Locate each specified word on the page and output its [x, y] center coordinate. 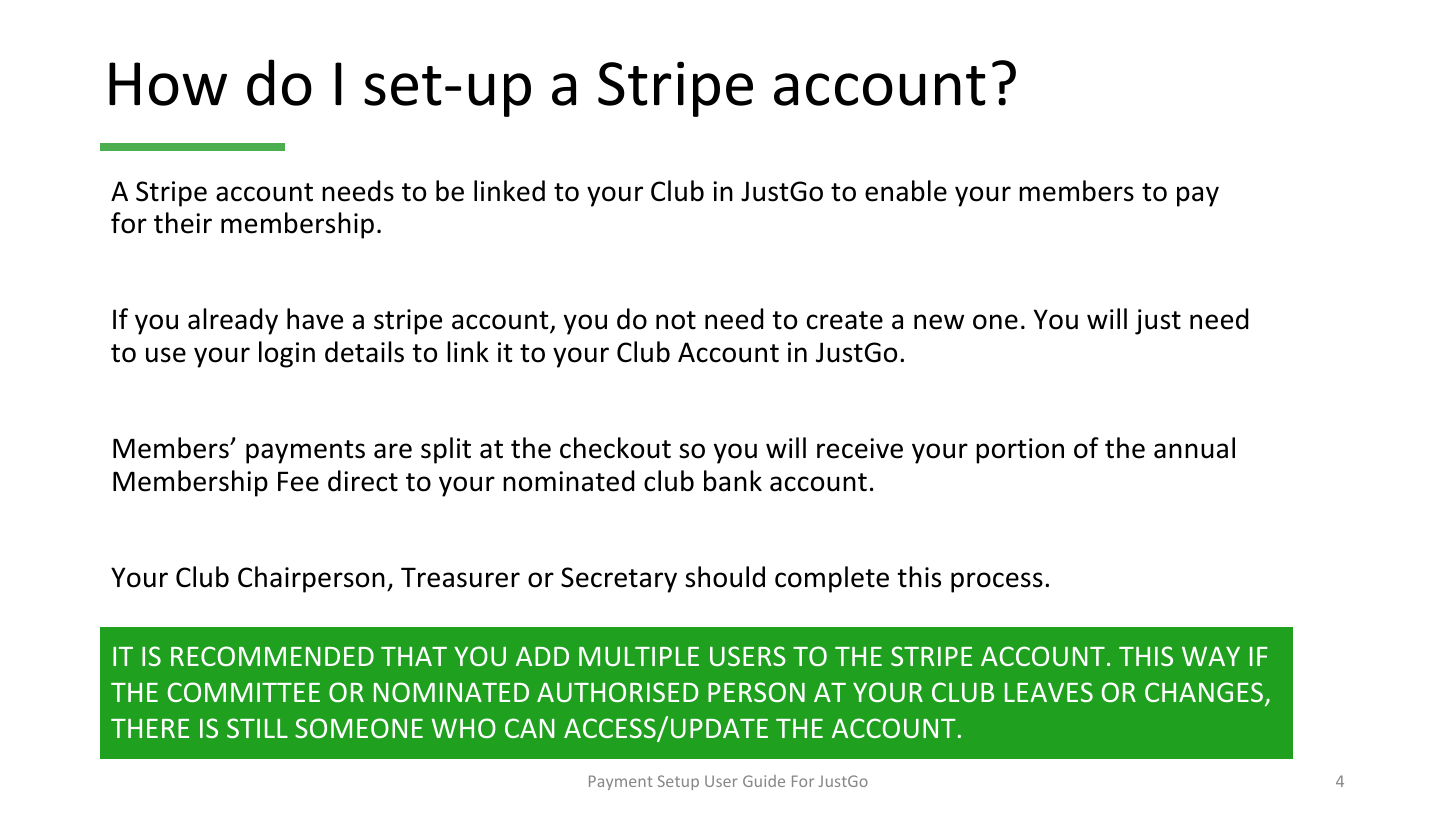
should [725, 577]
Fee [298, 481]
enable [906, 191]
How [168, 84]
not [676, 320]
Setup [678, 782]
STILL [257, 728]
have [315, 319]
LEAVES [1049, 692]
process [997, 582]
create [845, 320]
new [939, 322]
